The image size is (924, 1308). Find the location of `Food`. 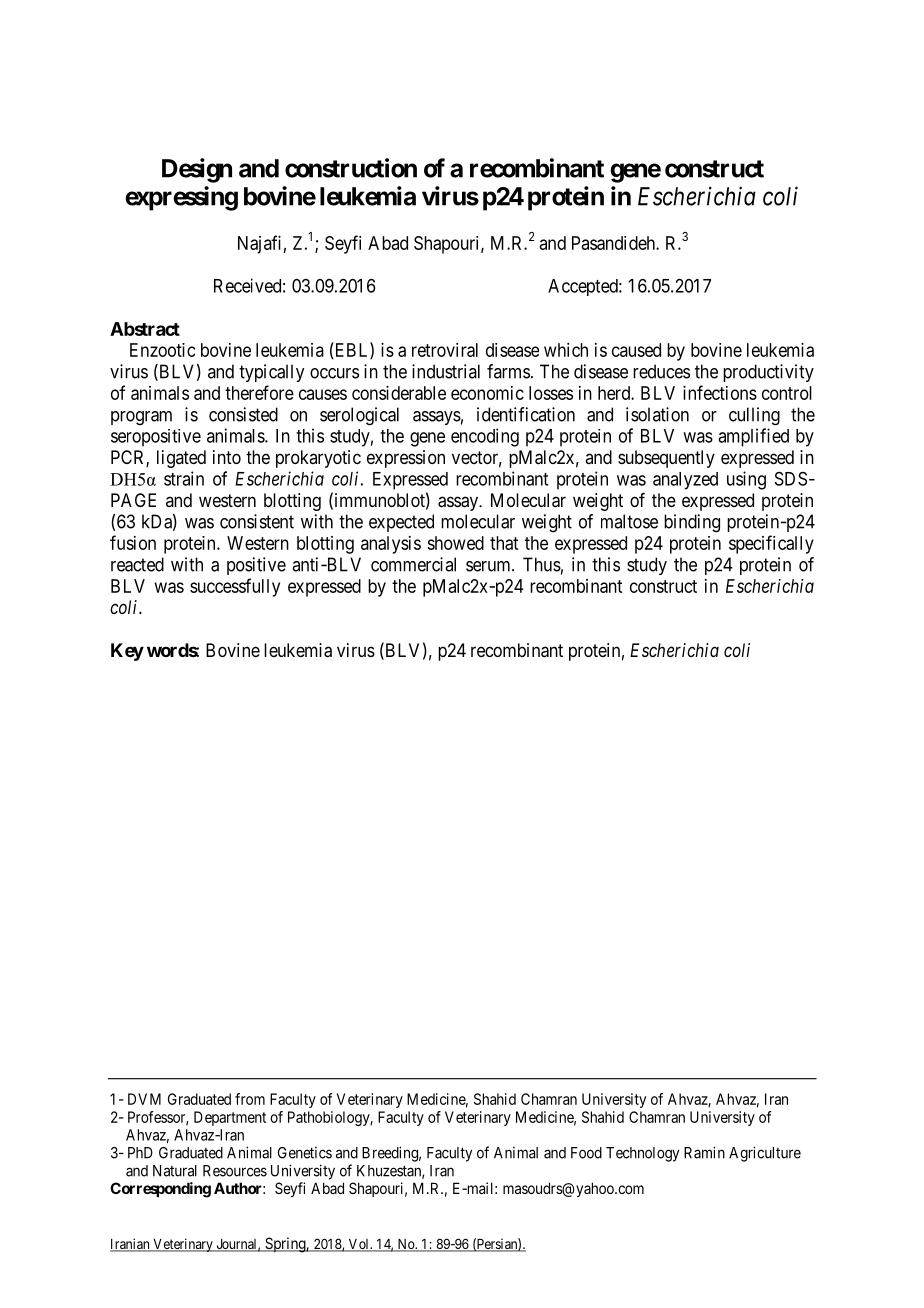

Food is located at coordinates (586, 1153).
